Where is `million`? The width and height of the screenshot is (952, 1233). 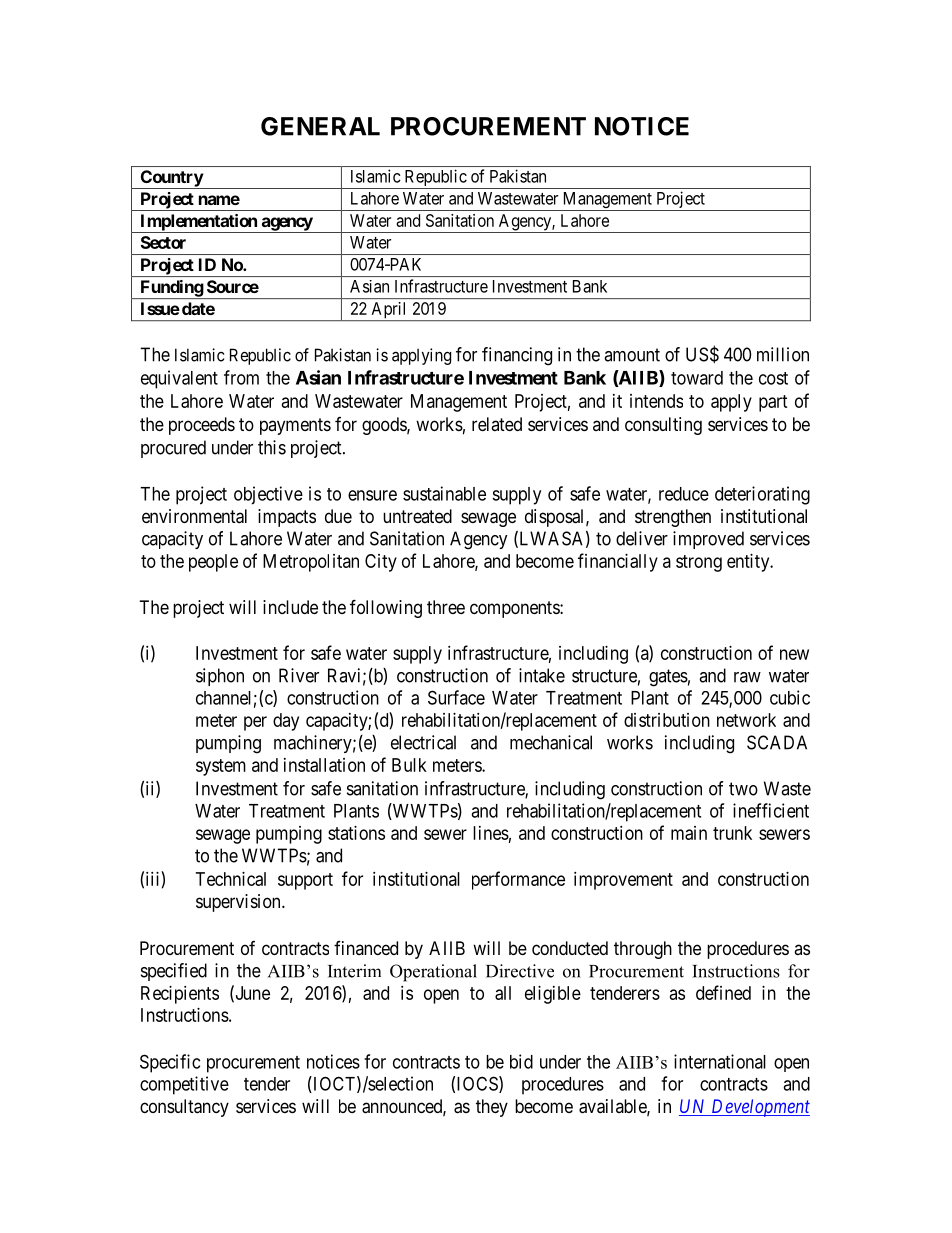 million is located at coordinates (783, 354).
